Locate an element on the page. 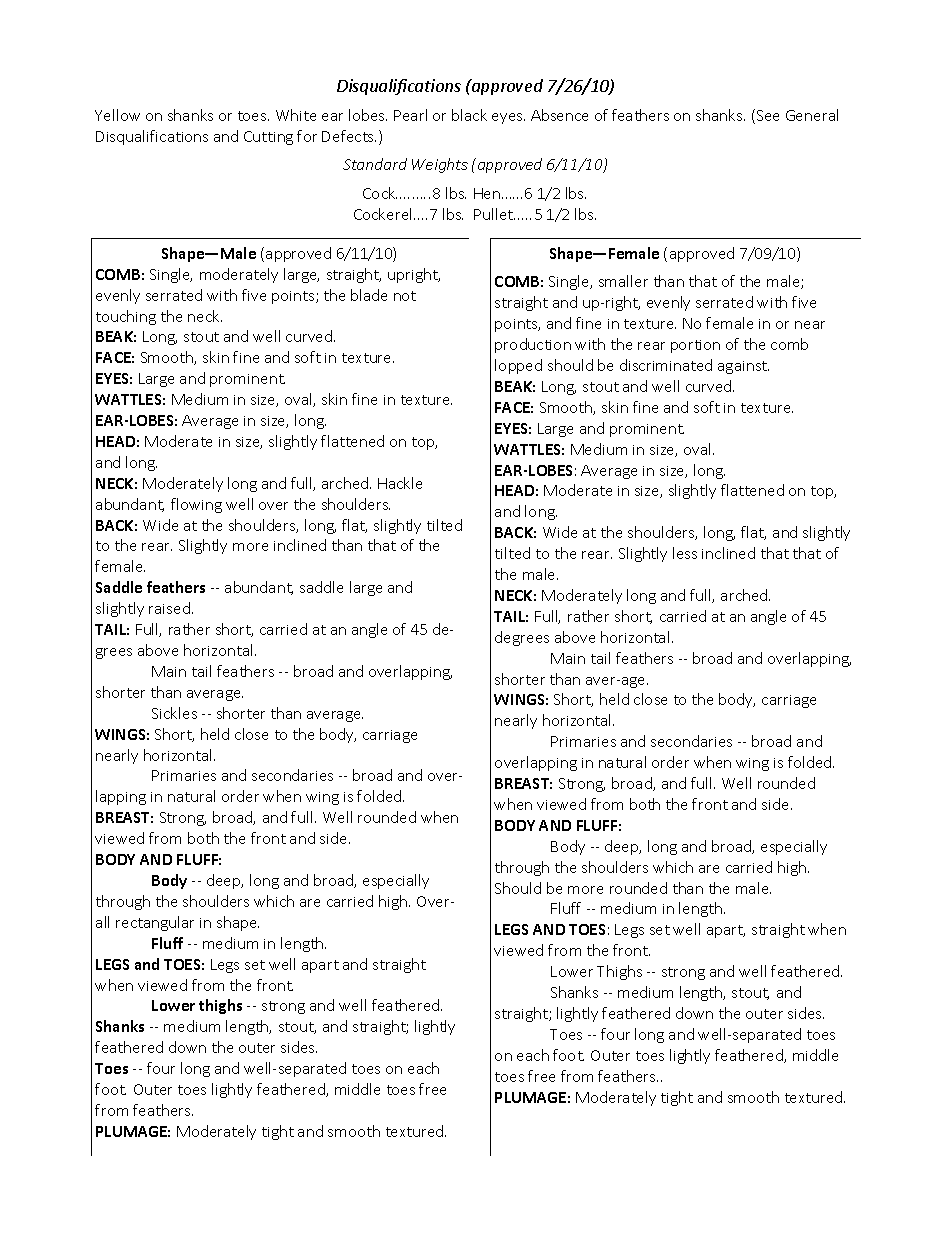  Cutting is located at coordinates (268, 138).
